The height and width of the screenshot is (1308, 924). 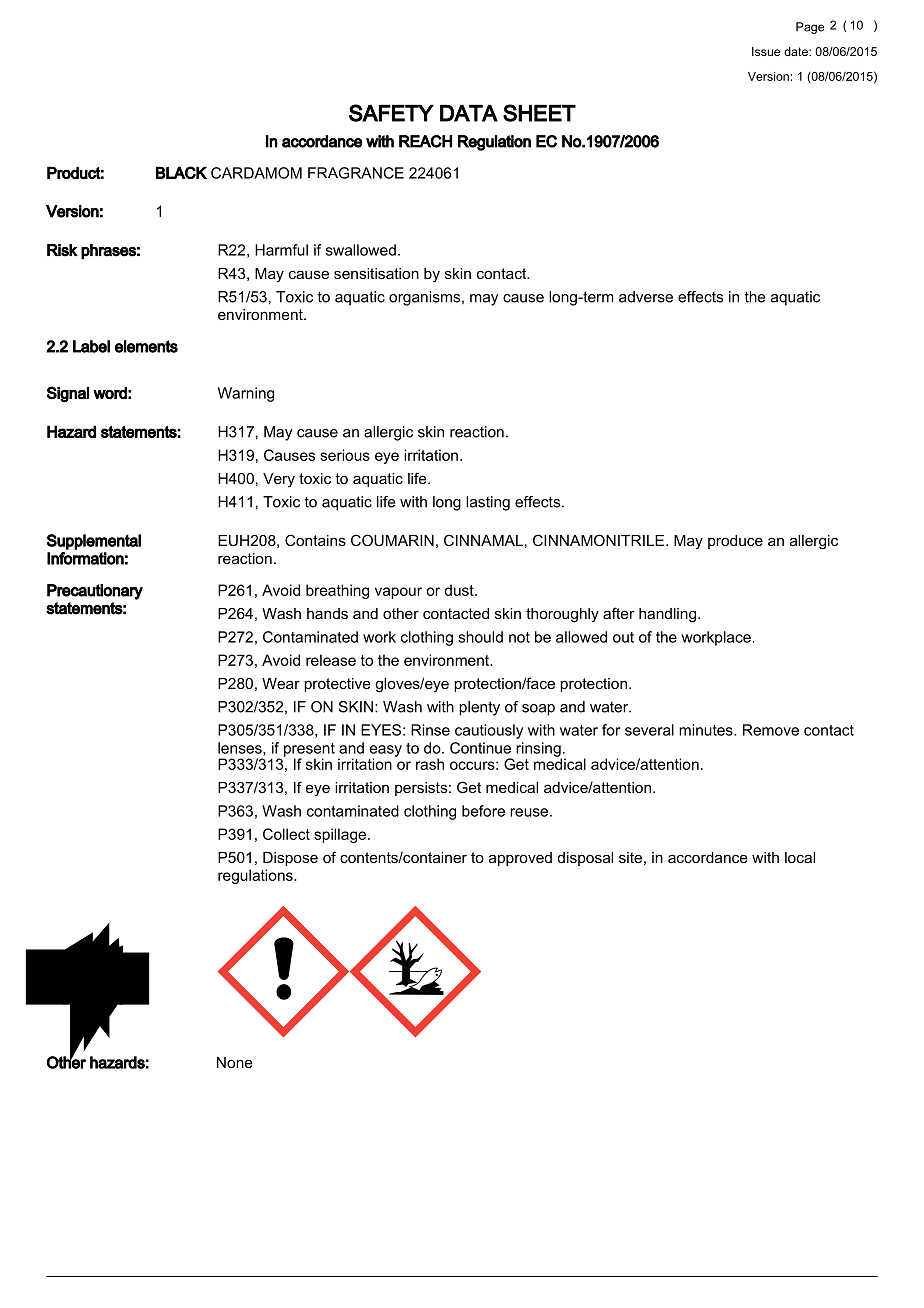 What do you see at coordinates (241, 749) in the screenshot?
I see `lenses` at bounding box center [241, 749].
